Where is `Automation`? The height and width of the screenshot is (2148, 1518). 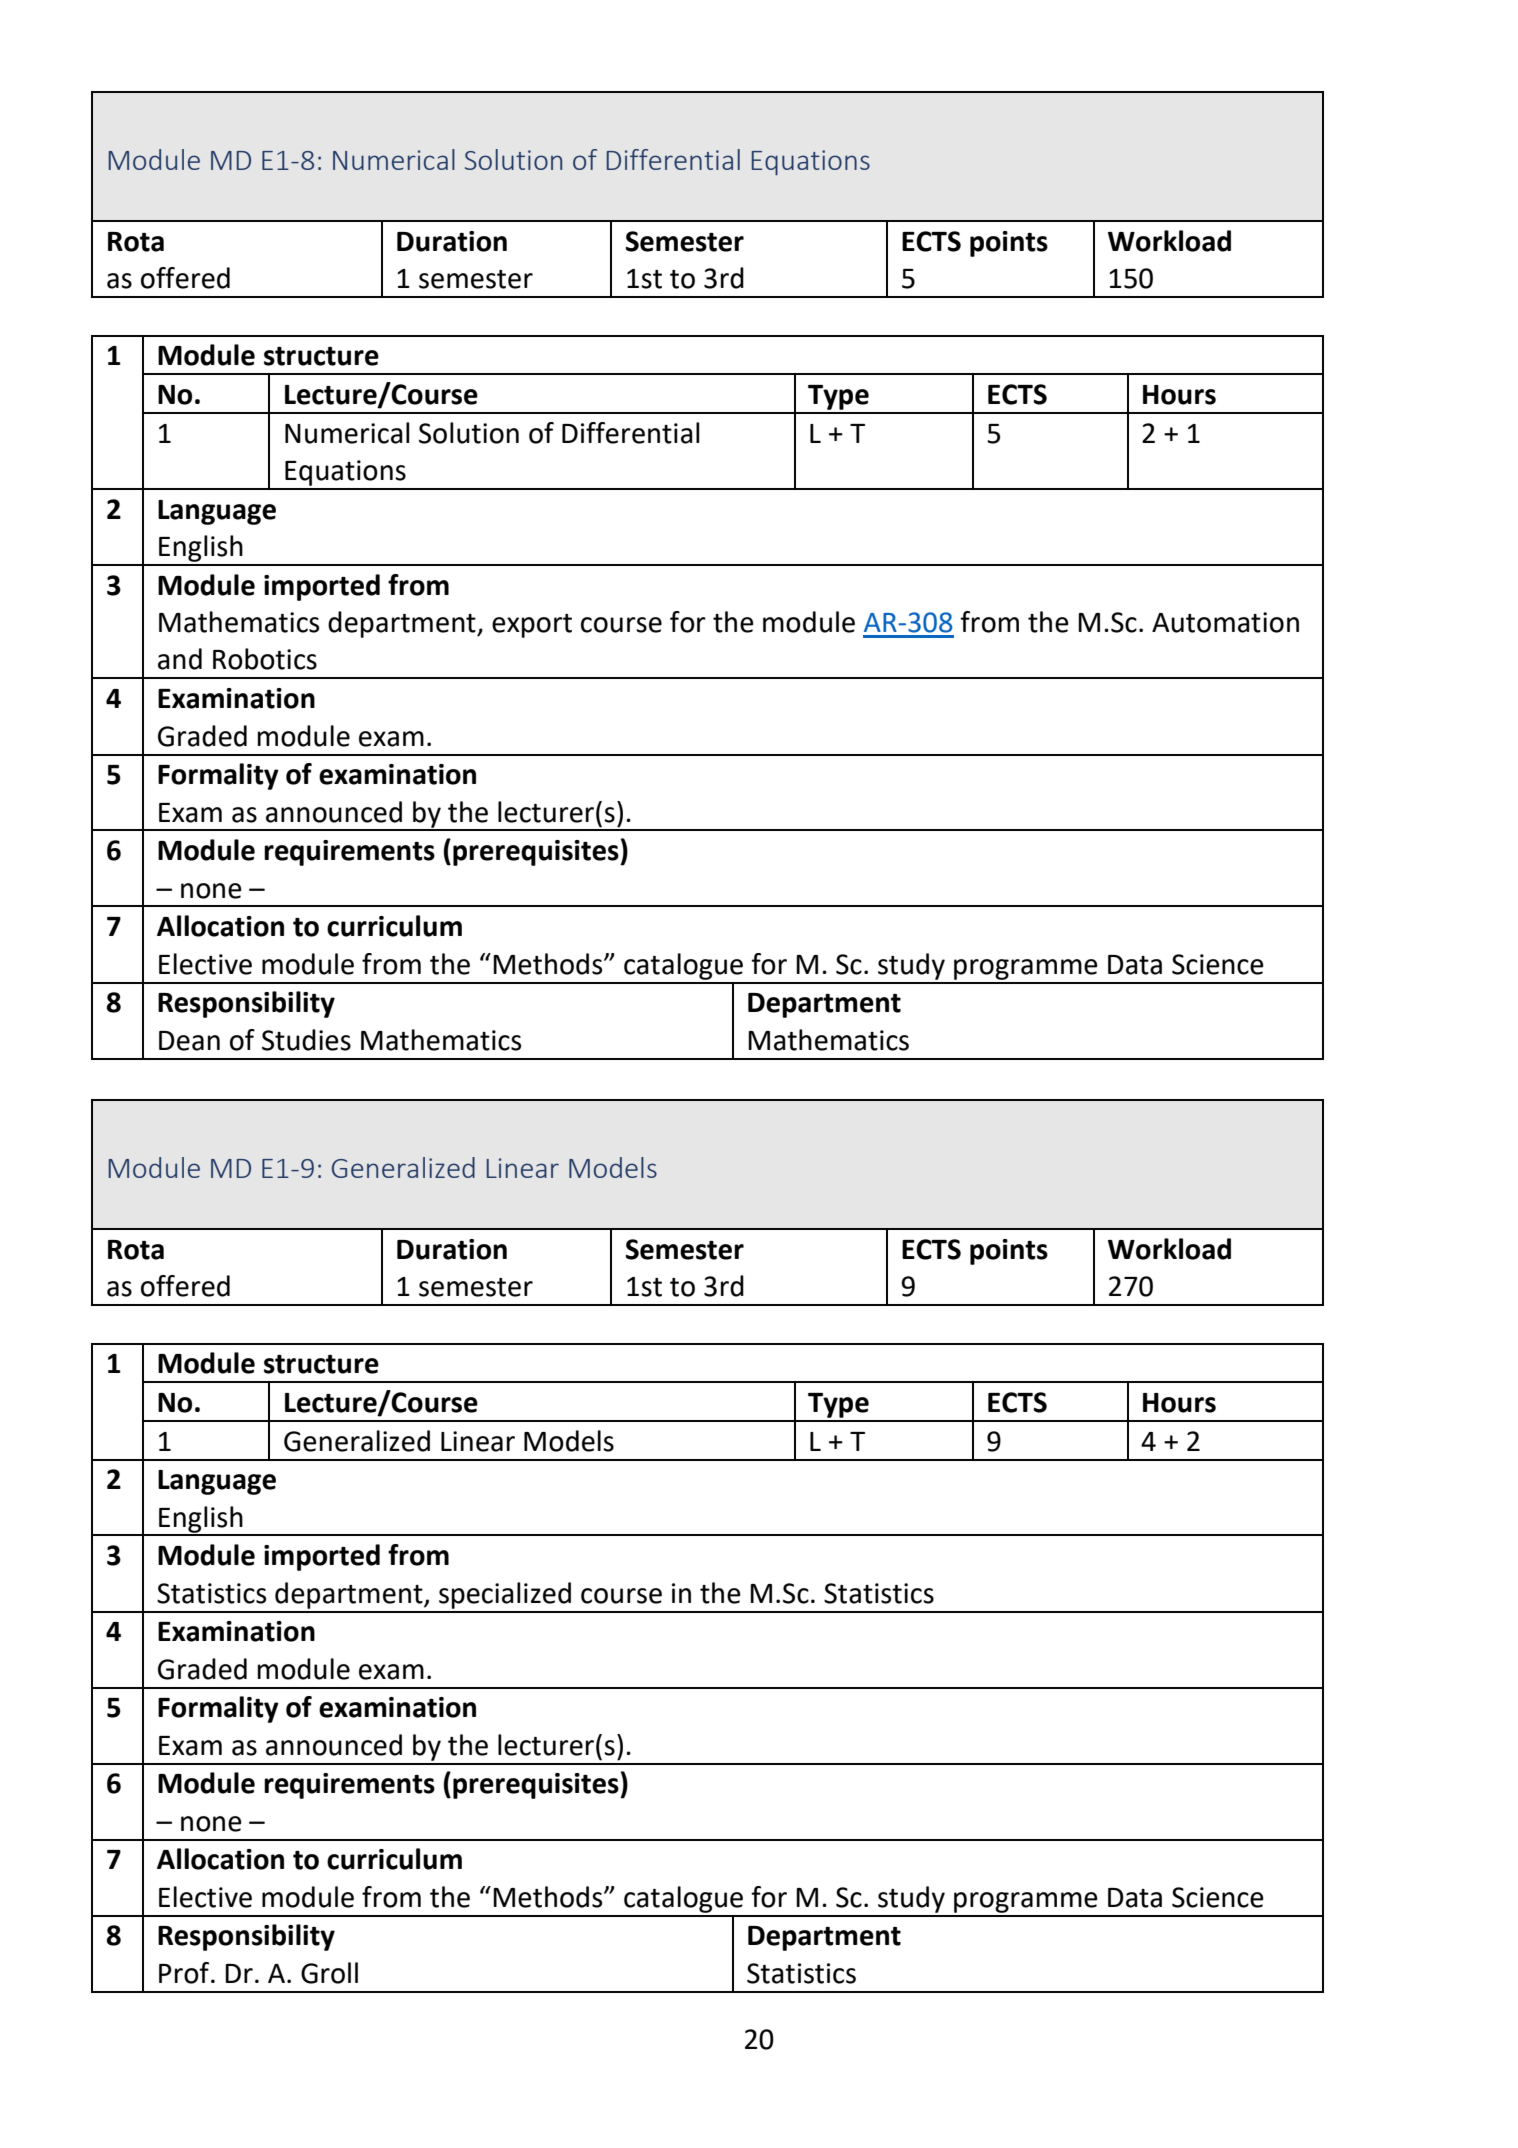
Automation is located at coordinates (1225, 622).
